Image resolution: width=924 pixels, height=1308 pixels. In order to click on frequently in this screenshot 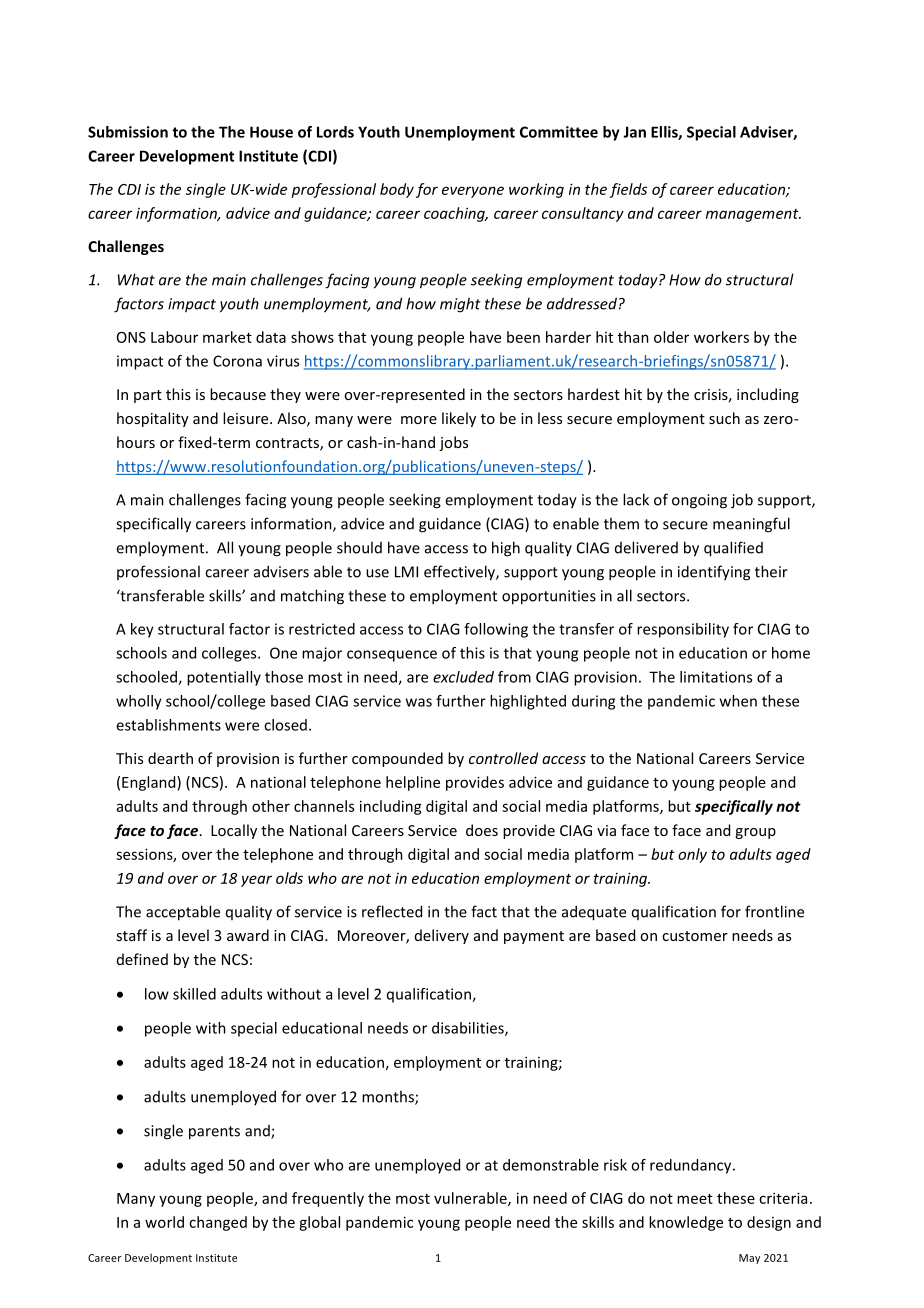, I will do `click(328, 1199)`.
